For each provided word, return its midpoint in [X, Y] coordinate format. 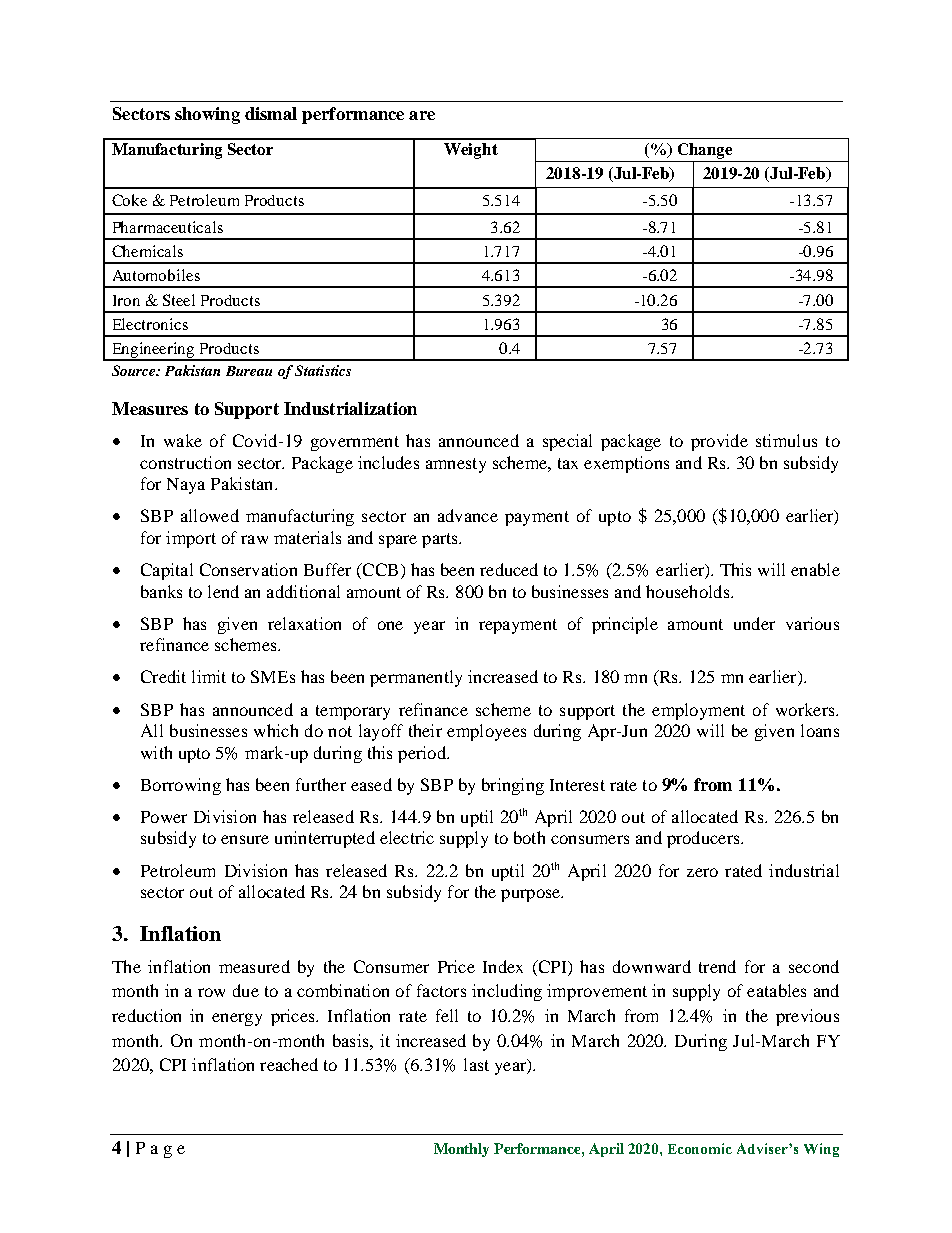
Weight [471, 151]
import [191, 539]
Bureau [249, 371]
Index [503, 966]
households [689, 591]
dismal [271, 113]
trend [717, 966]
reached [289, 1064]
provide [719, 442]
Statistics [323, 370]
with [156, 752]
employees [486, 732]
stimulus [786, 440]
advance [468, 515]
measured [254, 966]
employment [698, 711]
